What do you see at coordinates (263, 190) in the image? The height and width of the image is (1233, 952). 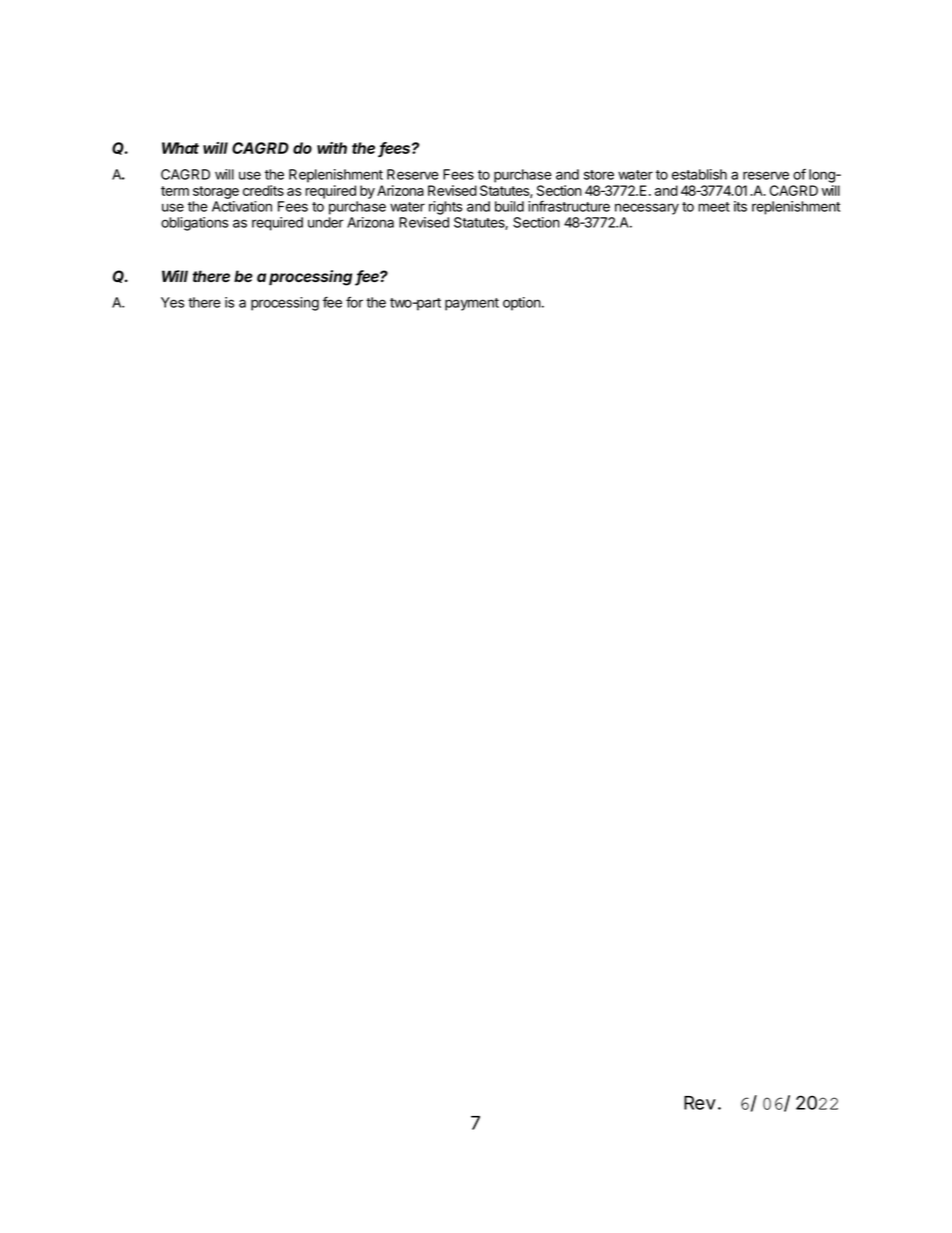 I see `credits` at bounding box center [263, 190].
